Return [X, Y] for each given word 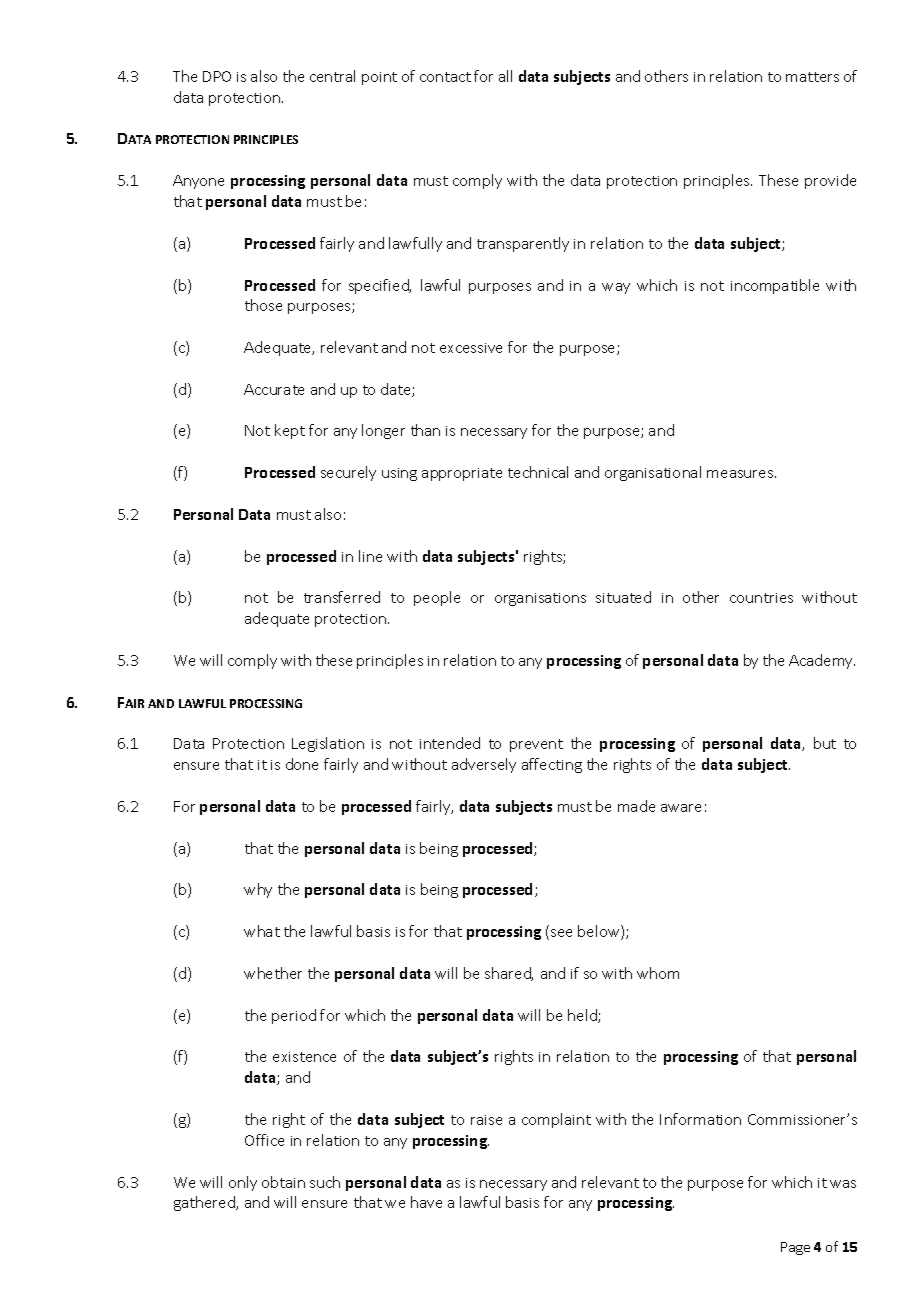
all [505, 76]
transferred [342, 597]
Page [795, 1248]
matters [812, 77]
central [332, 76]
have [426, 1202]
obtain [283, 1182]
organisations [540, 599]
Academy [822, 661]
